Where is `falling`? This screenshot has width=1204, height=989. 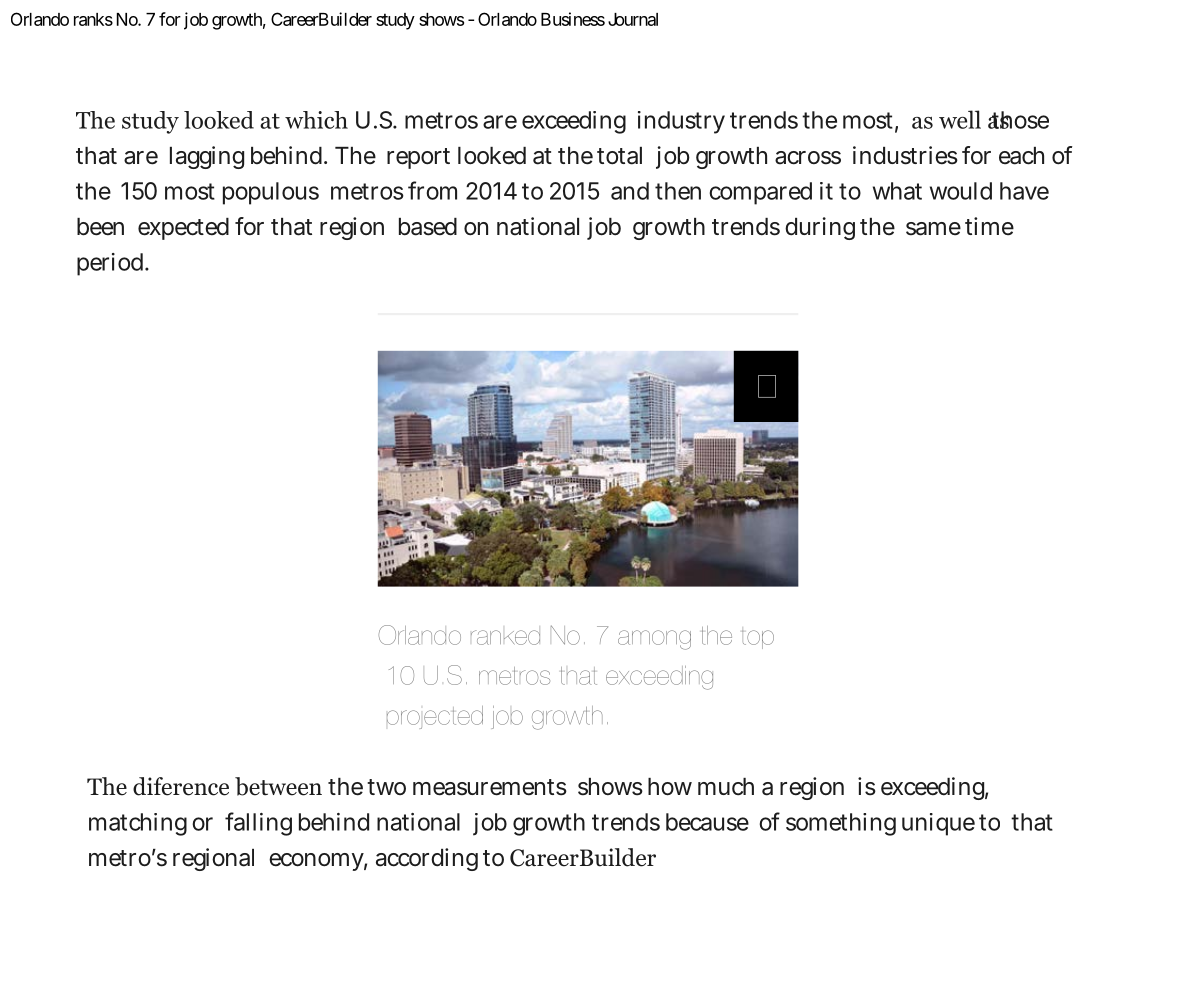 falling is located at coordinates (258, 824).
